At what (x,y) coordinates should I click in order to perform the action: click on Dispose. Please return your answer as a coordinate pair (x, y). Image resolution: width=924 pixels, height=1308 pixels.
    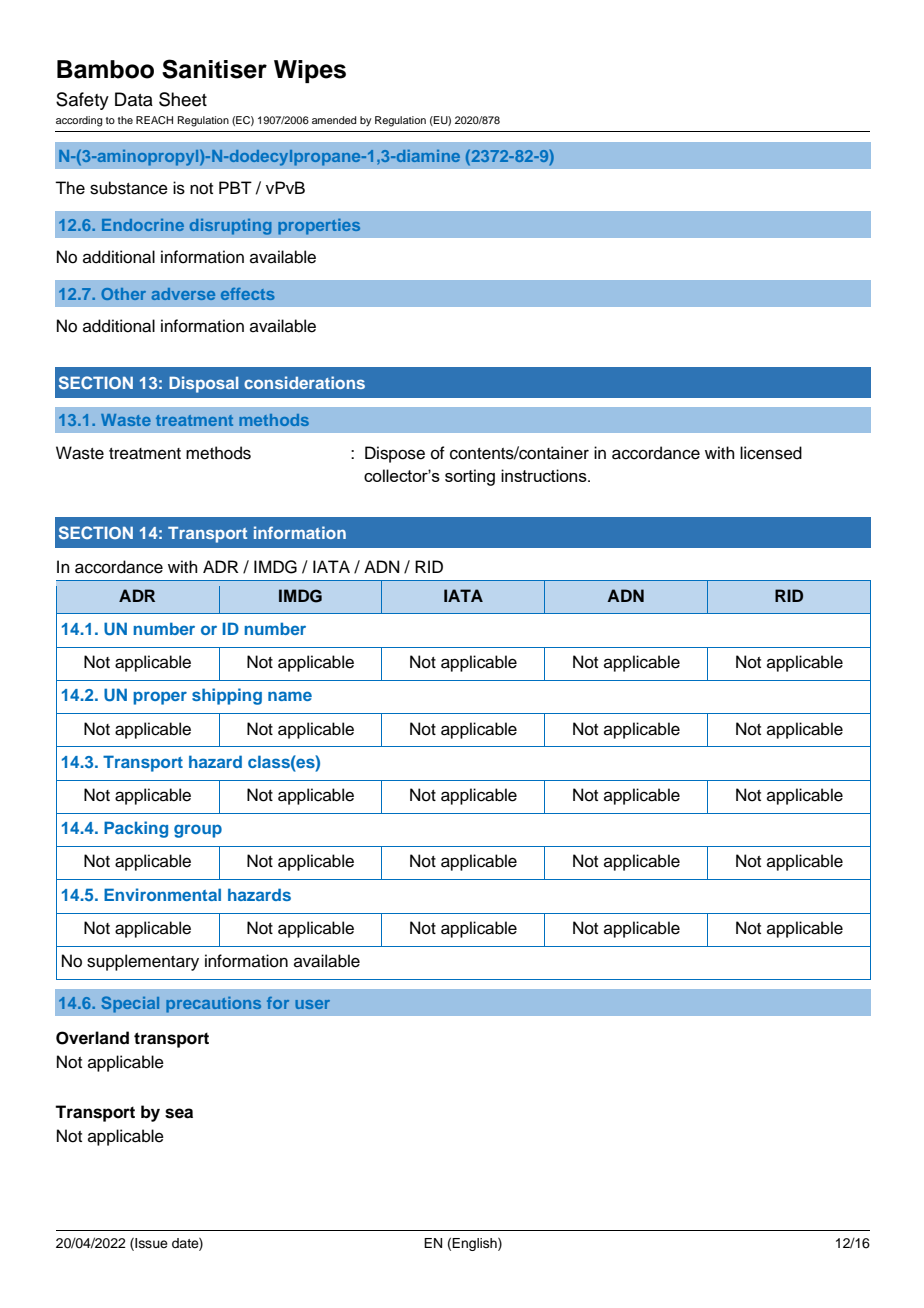
    Looking at the image, I should click on (395, 454).
